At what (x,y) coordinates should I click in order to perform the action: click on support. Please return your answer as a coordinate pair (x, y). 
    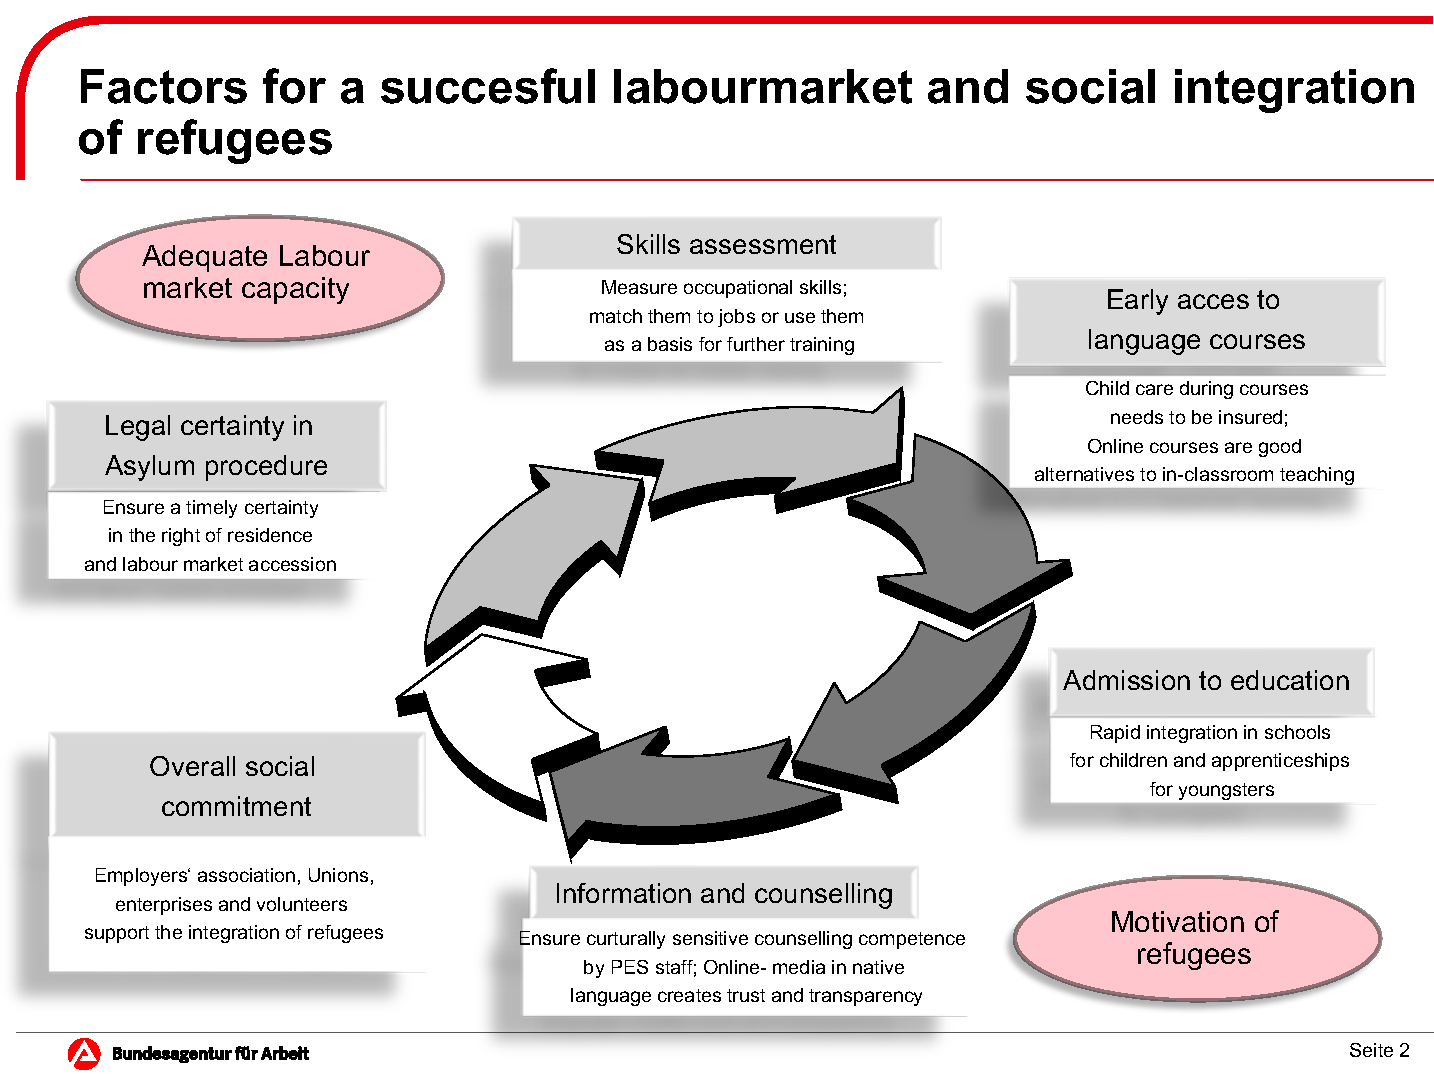
    Looking at the image, I should click on (117, 934).
